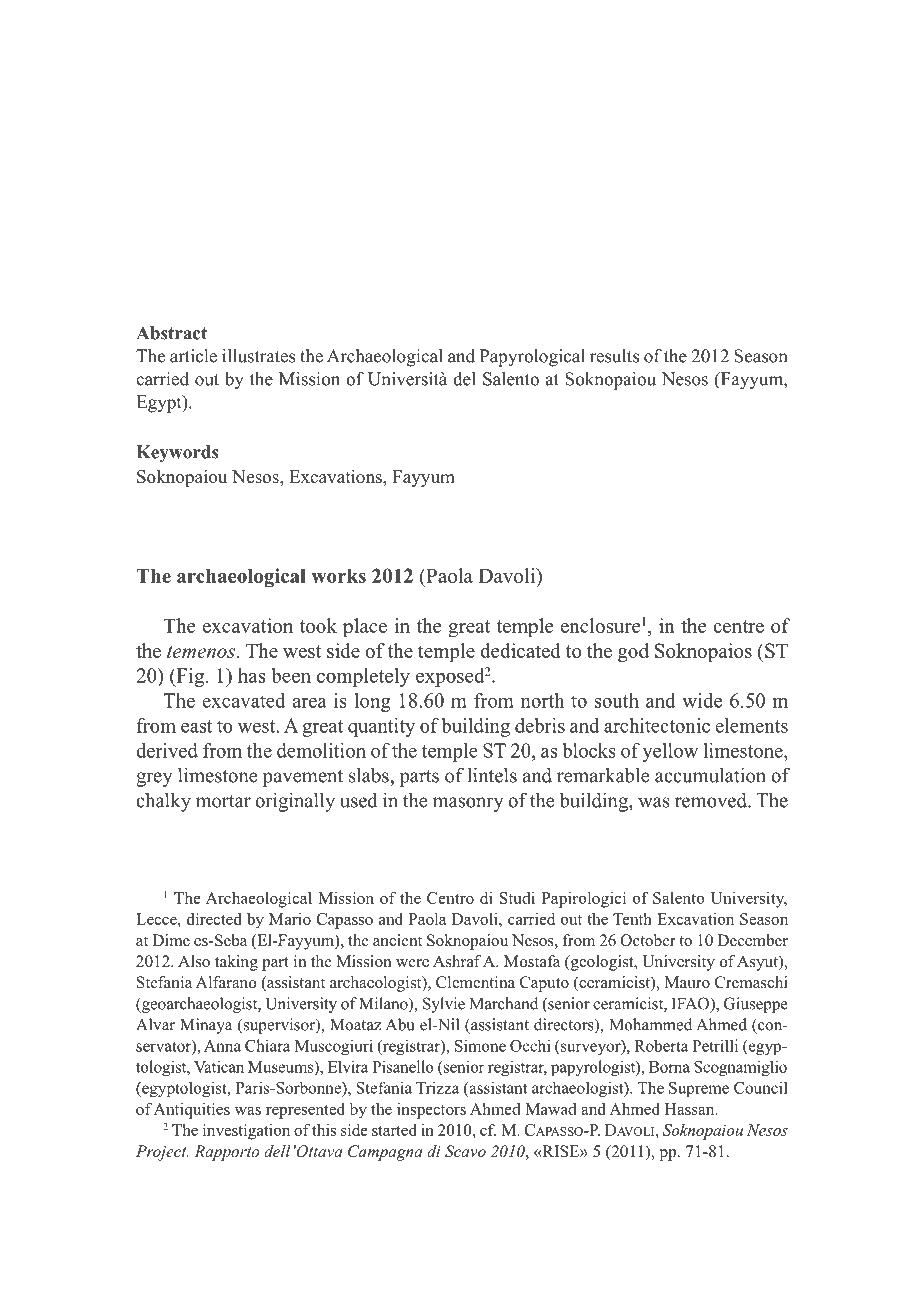  What do you see at coordinates (258, 356) in the page?
I see `illustrates` at bounding box center [258, 356].
